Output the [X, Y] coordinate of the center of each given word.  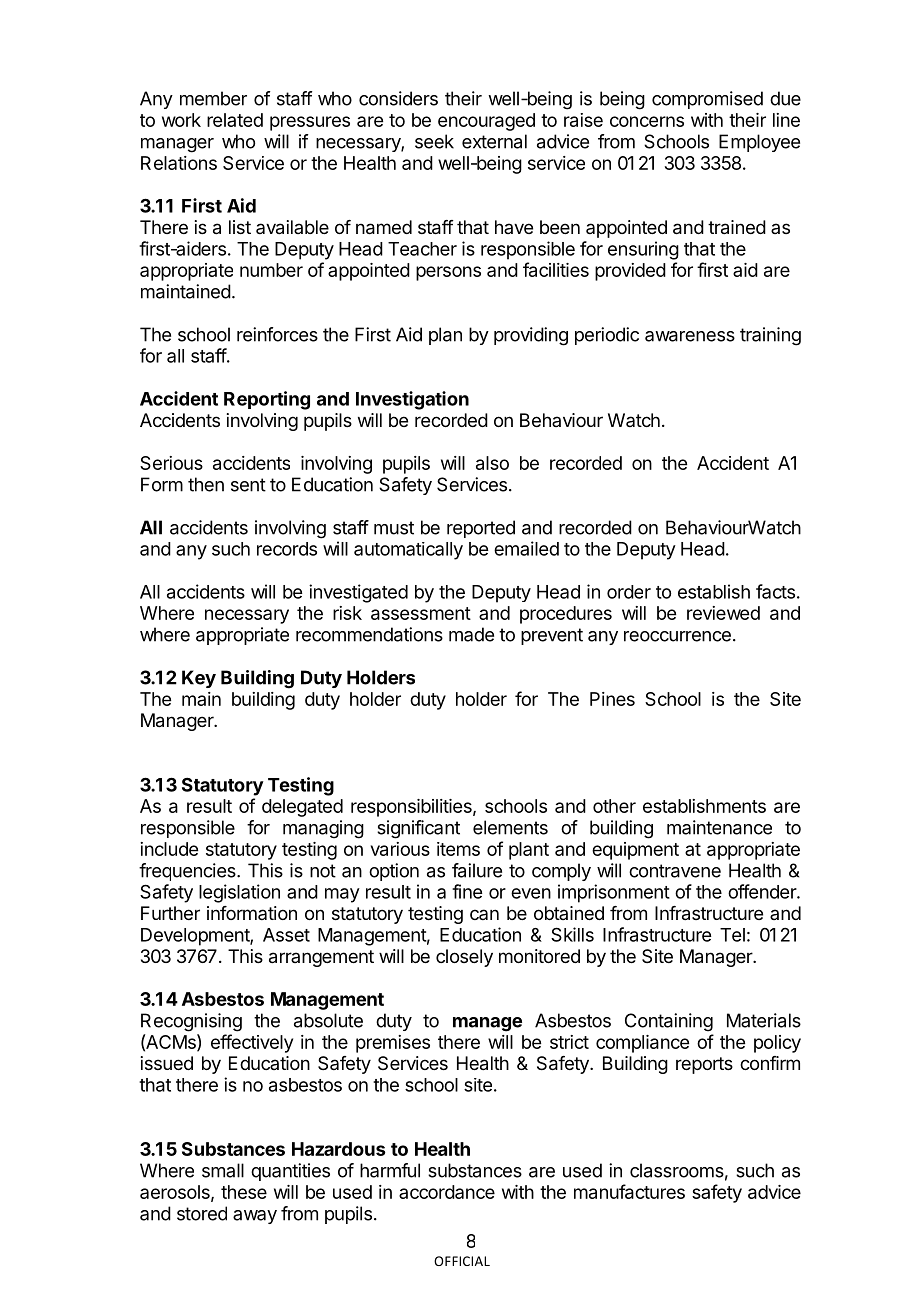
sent [248, 485]
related [235, 120]
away [255, 1217]
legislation [239, 893]
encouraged [486, 122]
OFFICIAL [462, 1261]
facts [775, 591]
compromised [707, 100]
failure [477, 870]
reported [481, 529]
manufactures [629, 1191]
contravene [675, 871]
